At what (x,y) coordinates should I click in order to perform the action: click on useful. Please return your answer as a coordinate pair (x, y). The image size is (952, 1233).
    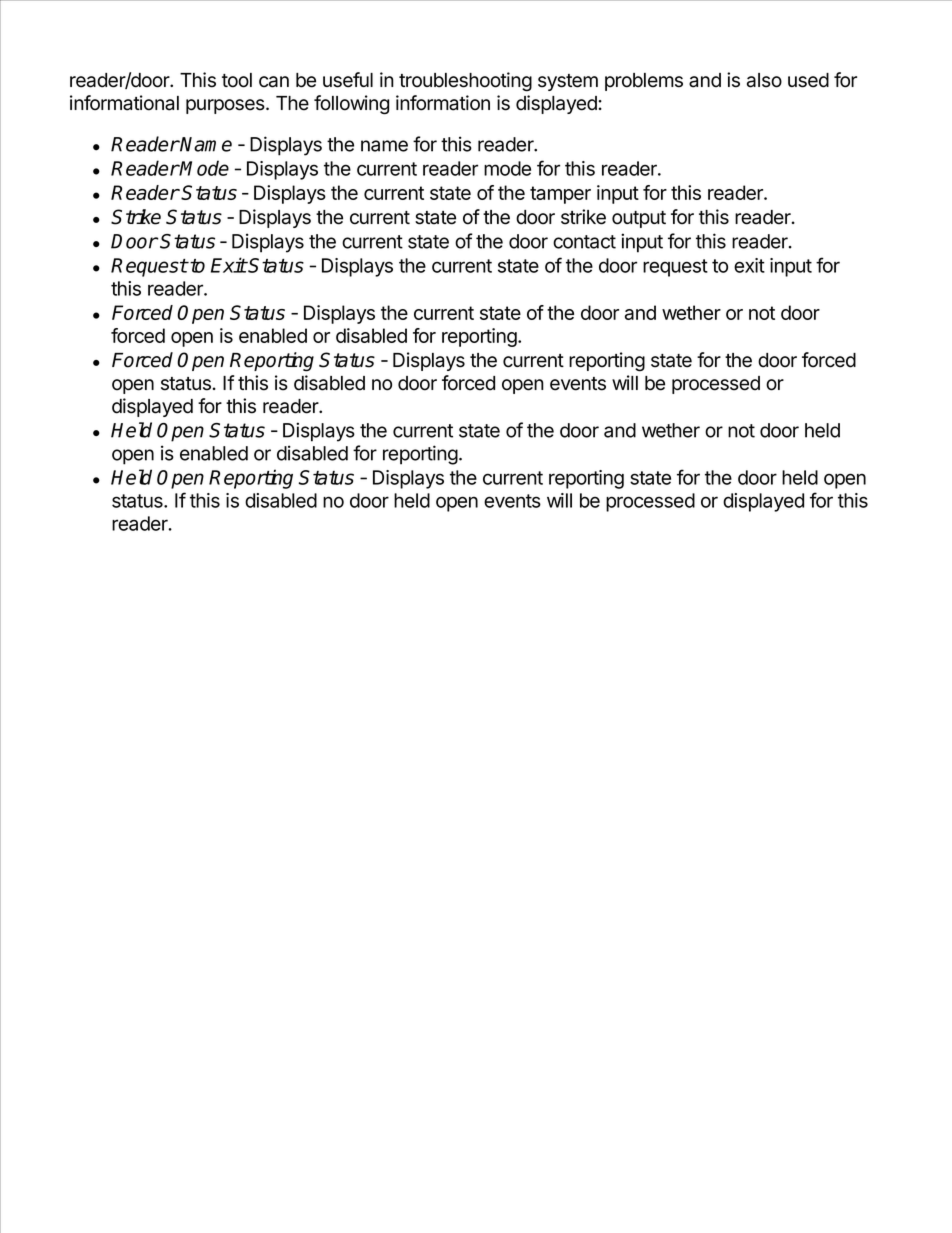
    Looking at the image, I should click on (348, 80).
